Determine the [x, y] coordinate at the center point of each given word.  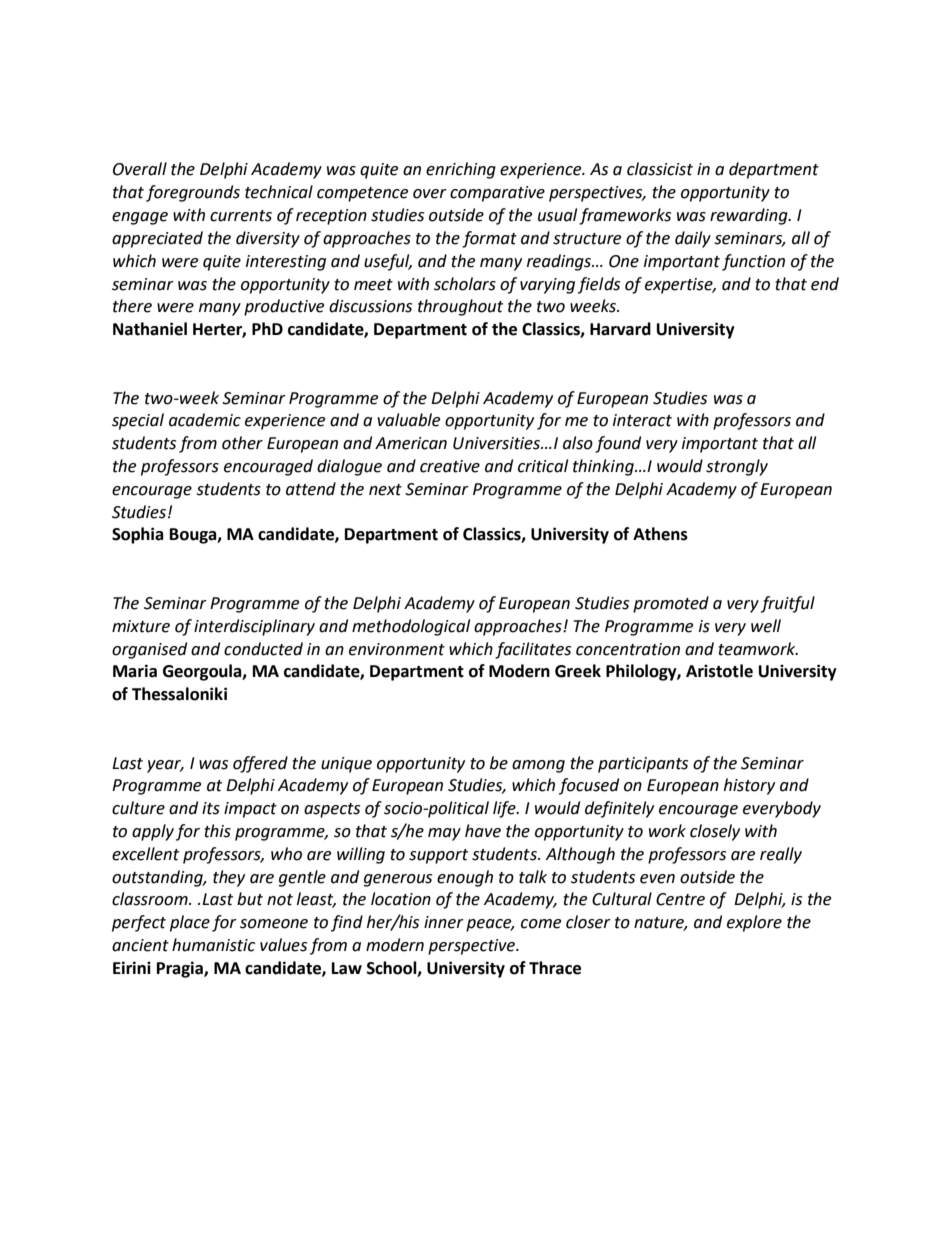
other [242, 443]
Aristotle [719, 671]
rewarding [750, 216]
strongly [737, 467]
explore [754, 923]
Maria [135, 671]
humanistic [213, 945]
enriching [461, 170]
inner [444, 922]
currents [241, 216]
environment [397, 649]
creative [450, 466]
